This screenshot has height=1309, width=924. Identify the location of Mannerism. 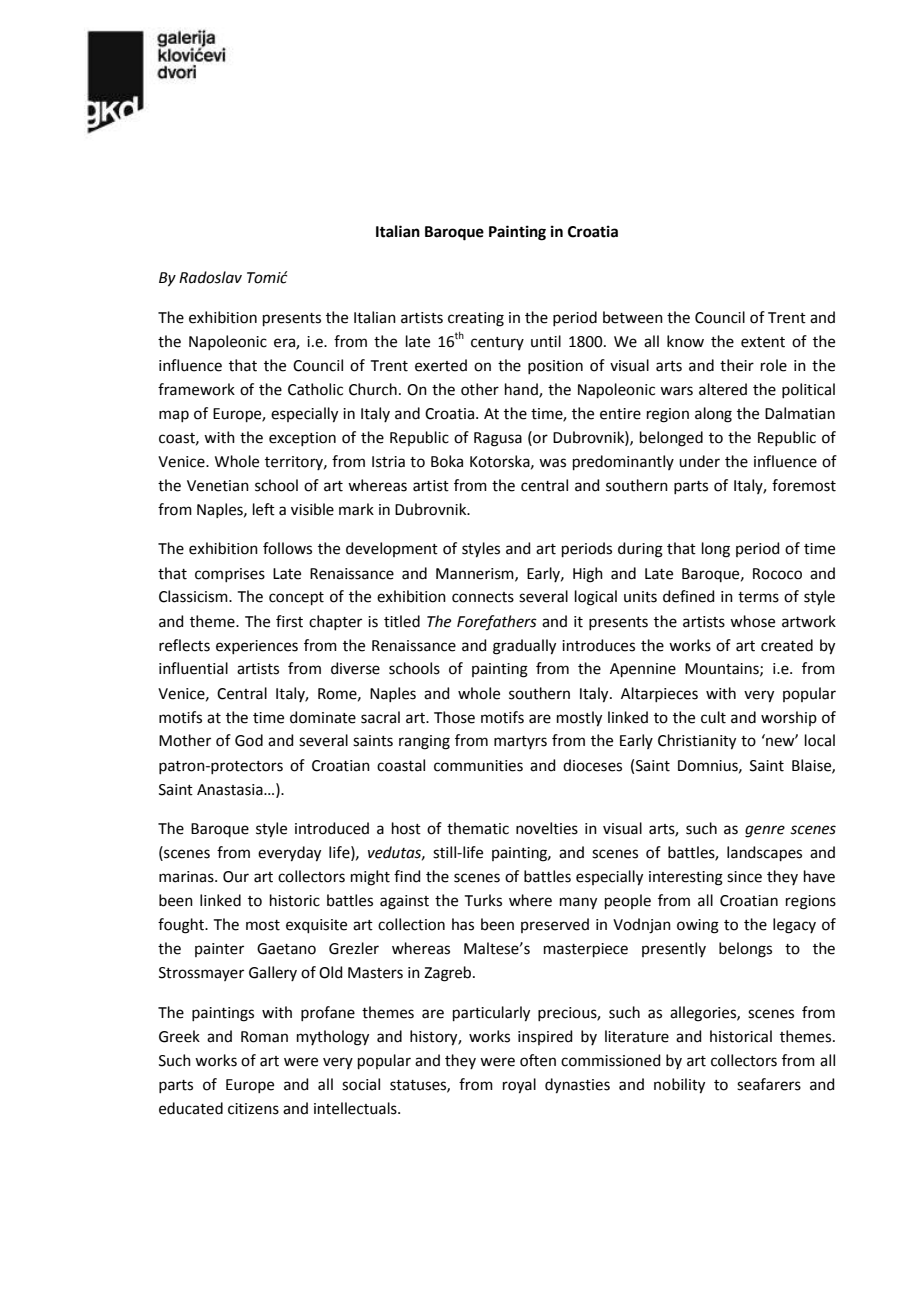
(476, 574).
